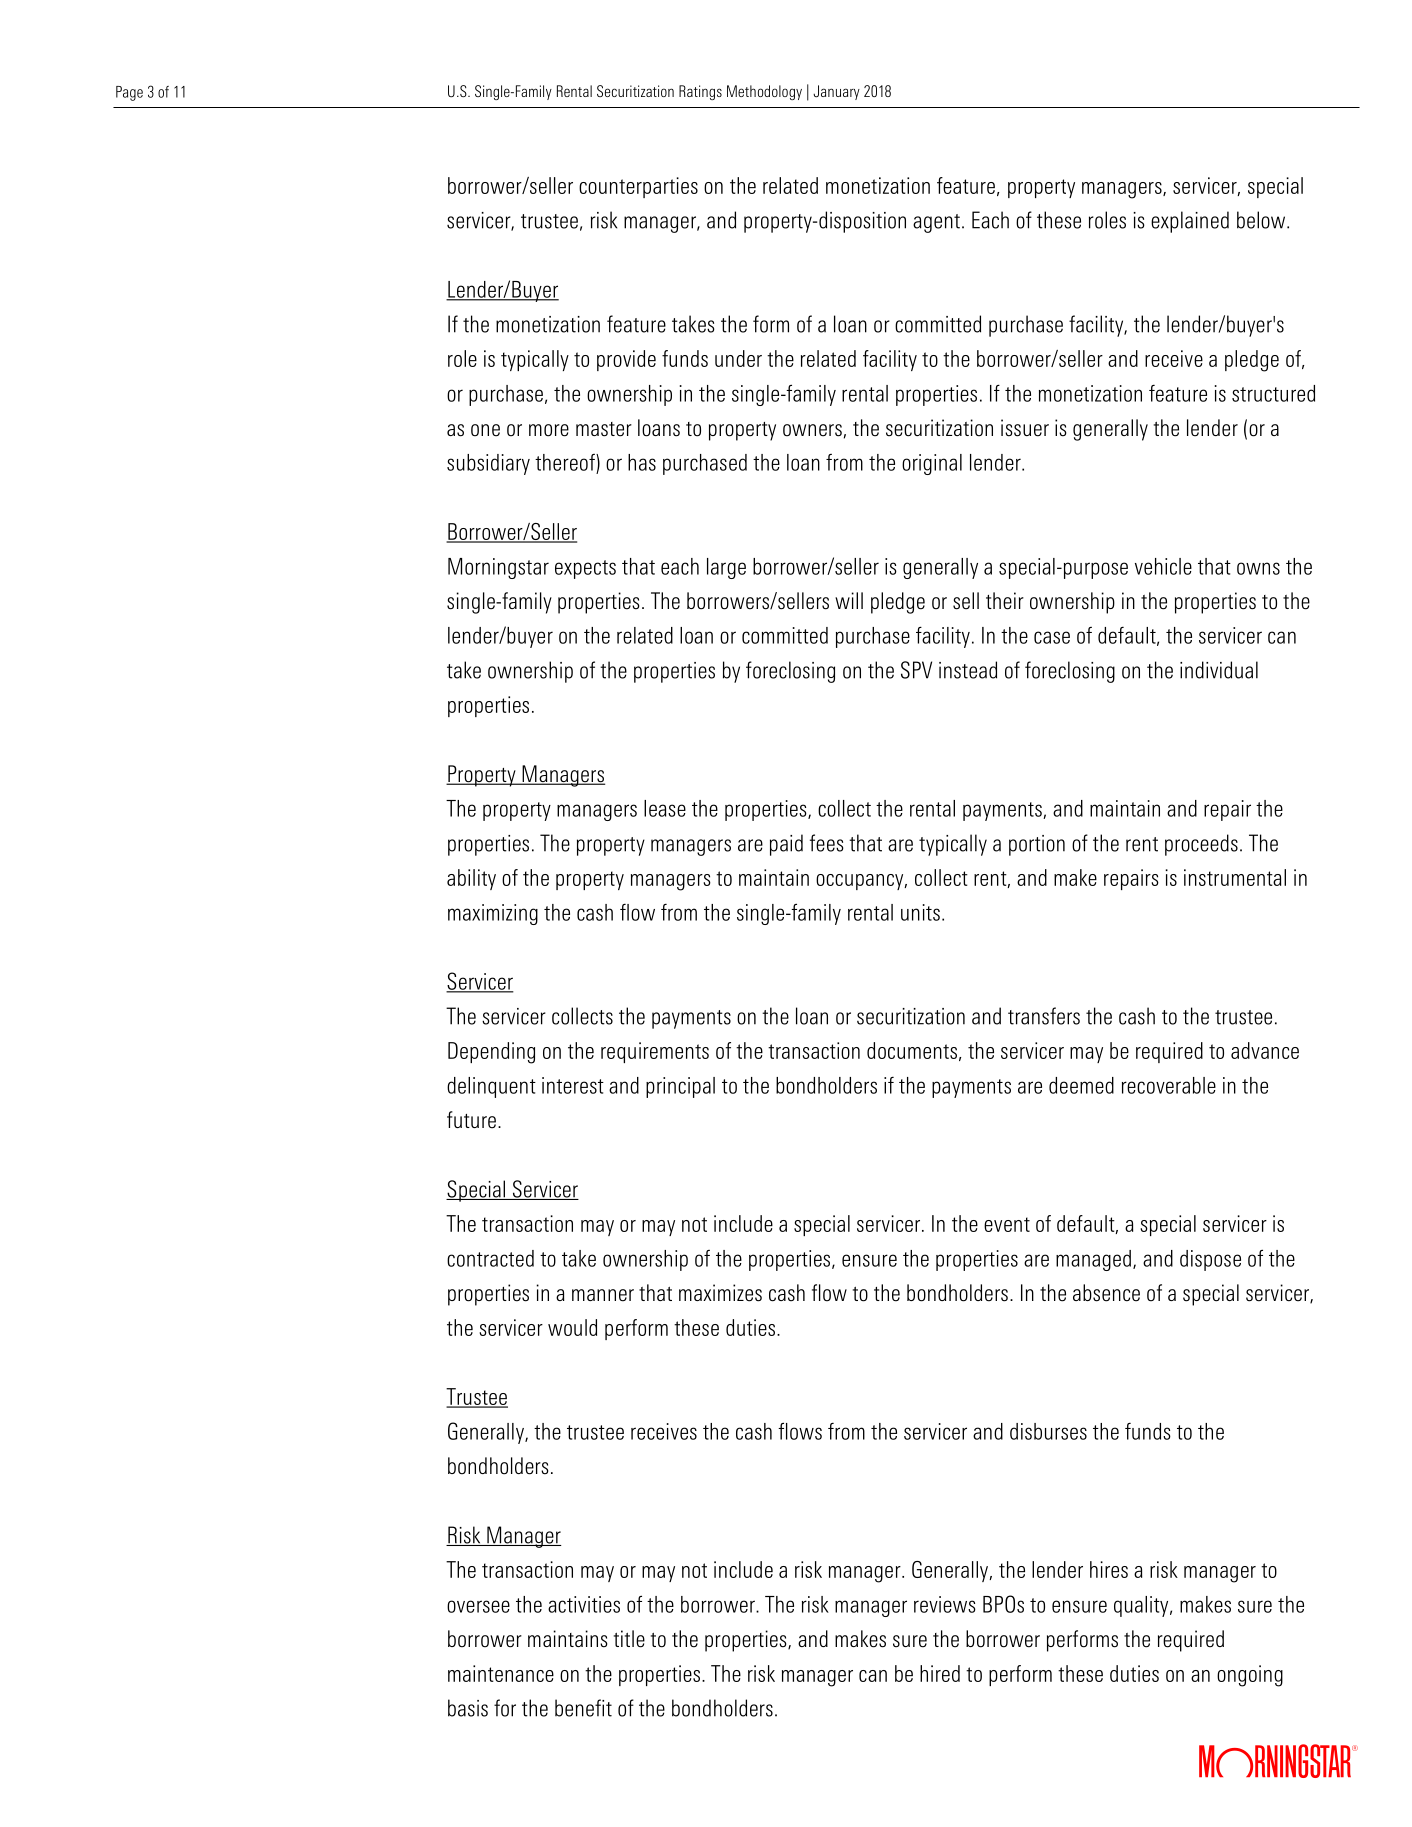 Image resolution: width=1412 pixels, height=1827 pixels. I want to click on recoverable, so click(1169, 1085).
